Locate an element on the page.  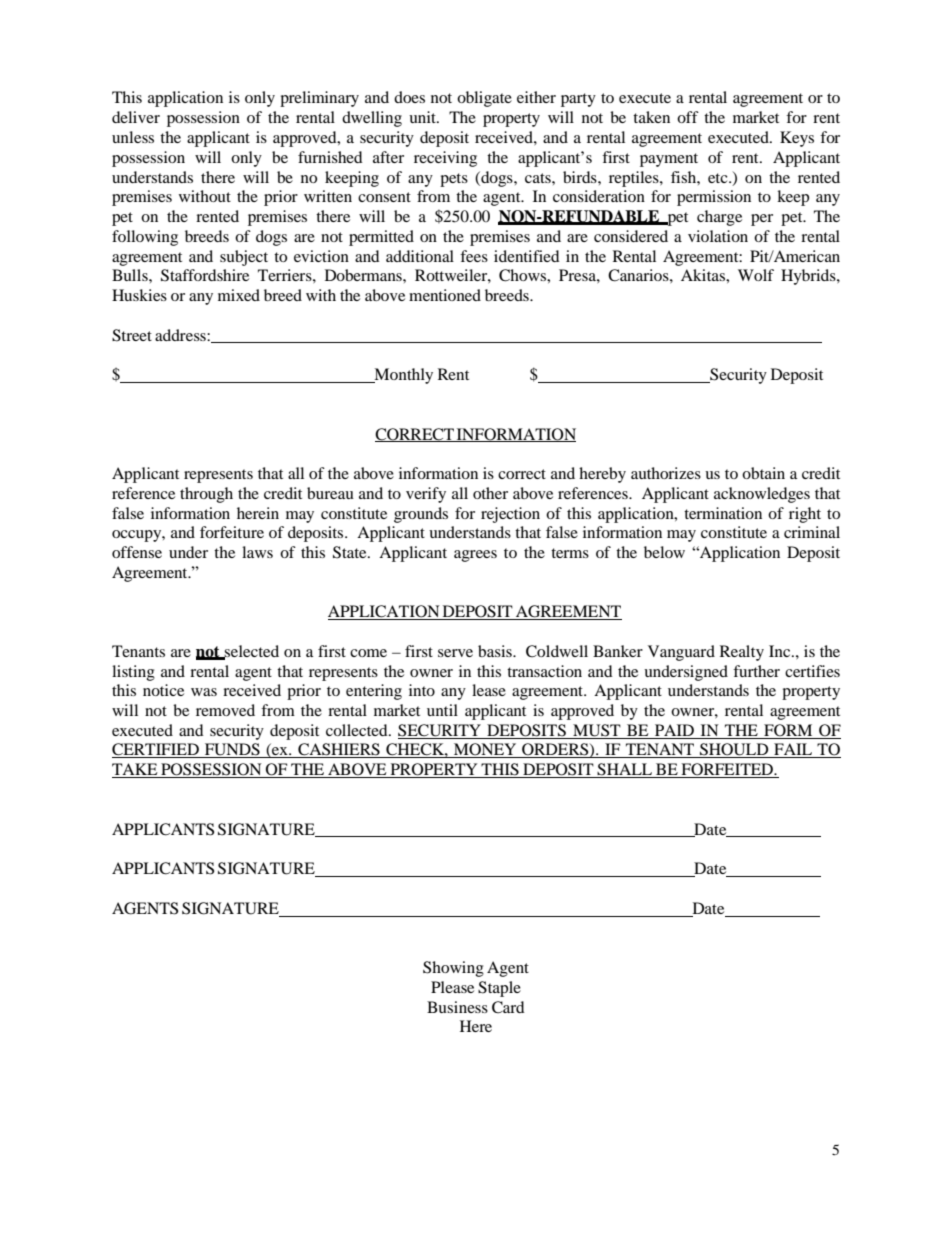
other is located at coordinates (490, 493).
